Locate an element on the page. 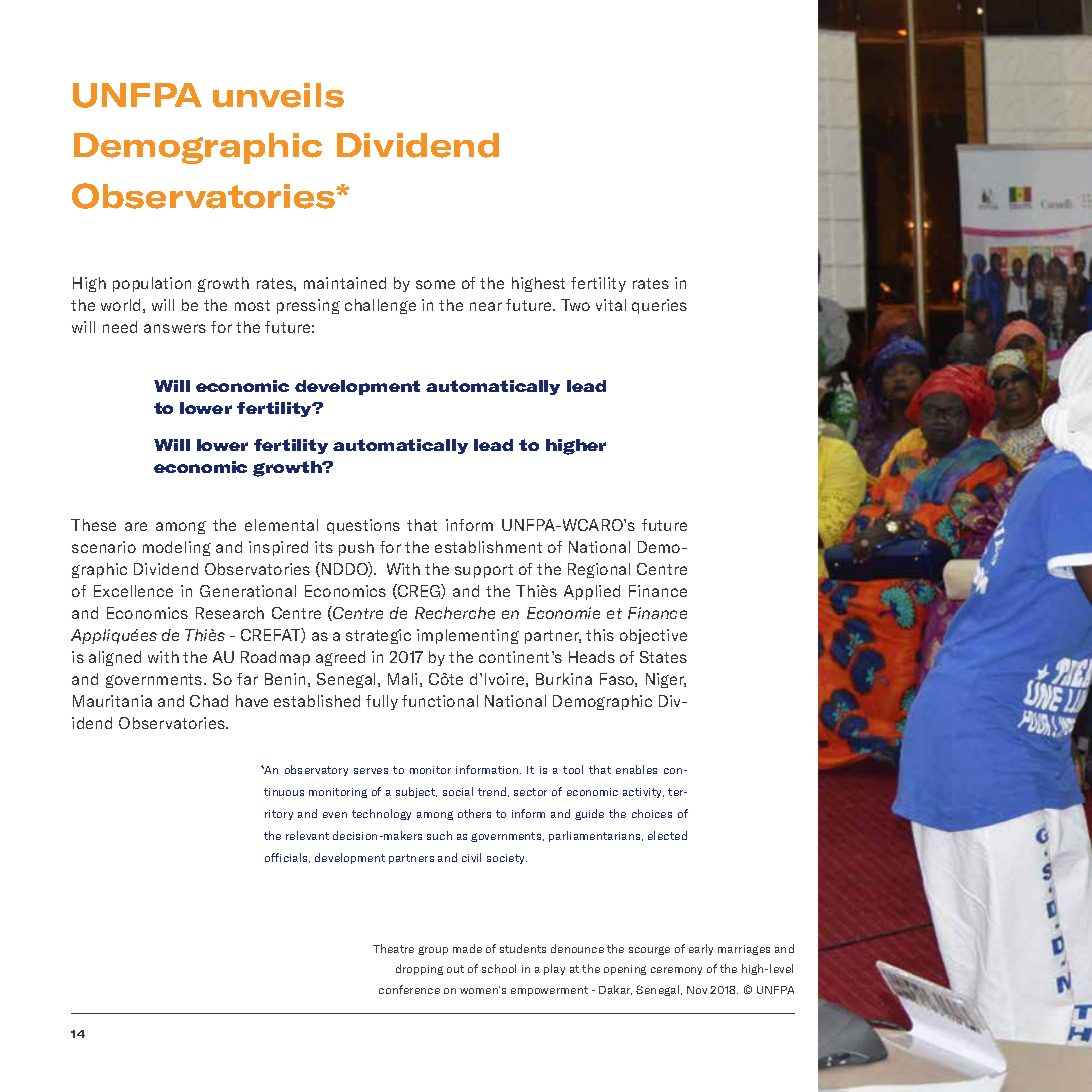  dropping is located at coordinates (419, 969).
